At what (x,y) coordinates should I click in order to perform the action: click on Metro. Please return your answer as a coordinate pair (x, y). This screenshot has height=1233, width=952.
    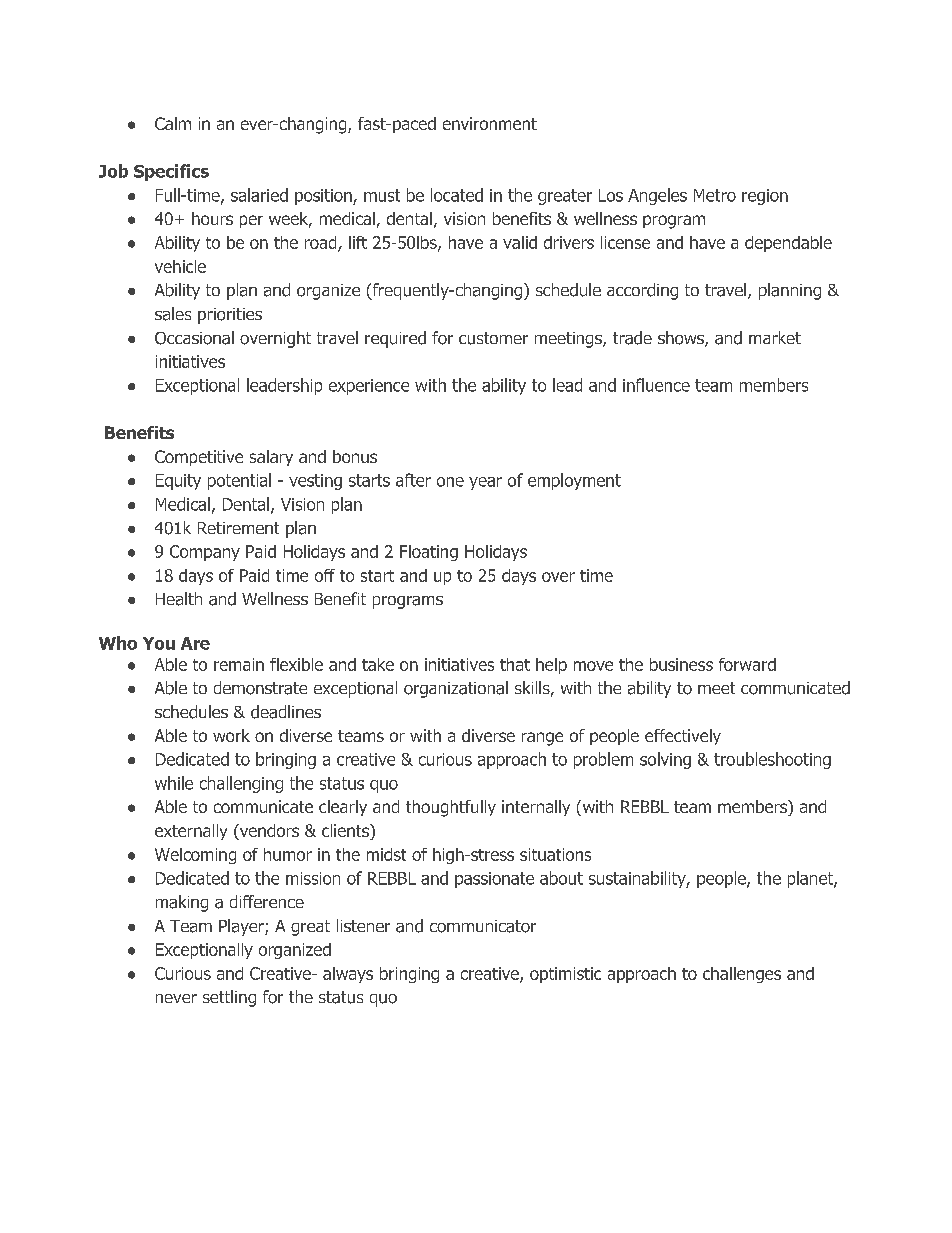
    Looking at the image, I should click on (715, 195).
